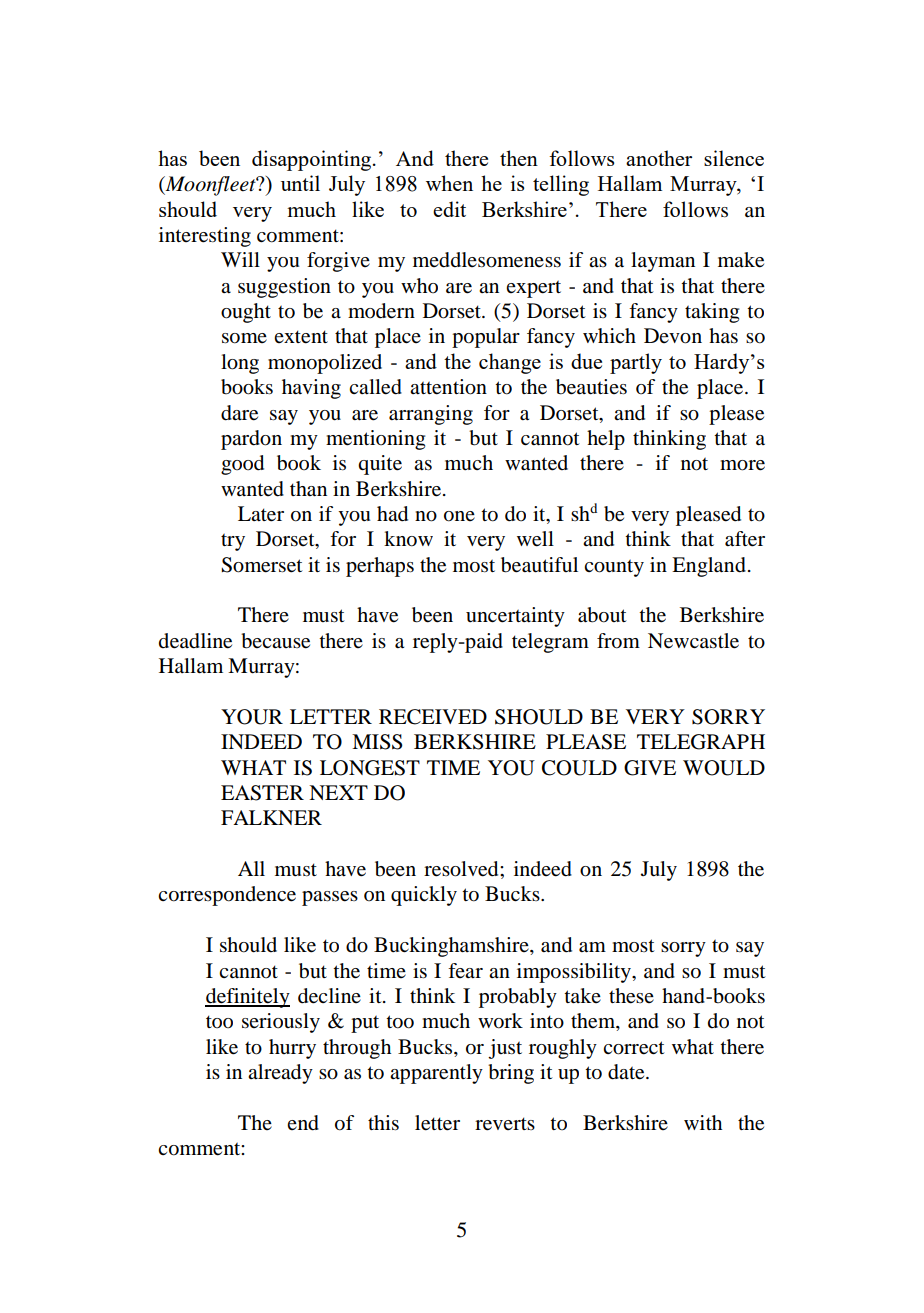  Describe the element at coordinates (724, 768) in the screenshot. I see `WOULD` at that location.
